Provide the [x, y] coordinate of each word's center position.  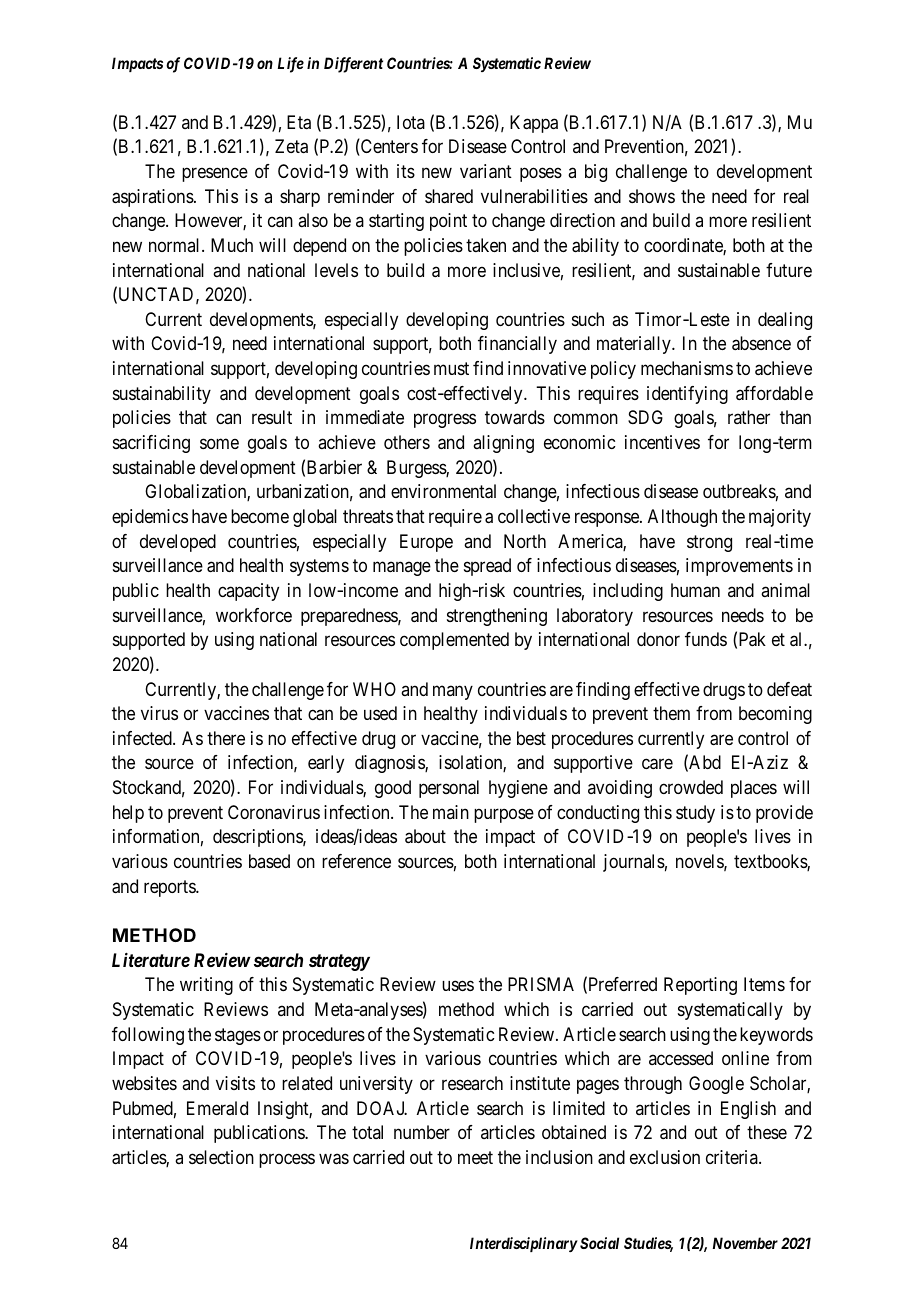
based [269, 861]
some [219, 443]
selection [221, 1157]
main [451, 812]
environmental [443, 491]
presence [215, 175]
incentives [662, 442]
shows [652, 196]
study [695, 814]
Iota [411, 122]
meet [475, 1157]
